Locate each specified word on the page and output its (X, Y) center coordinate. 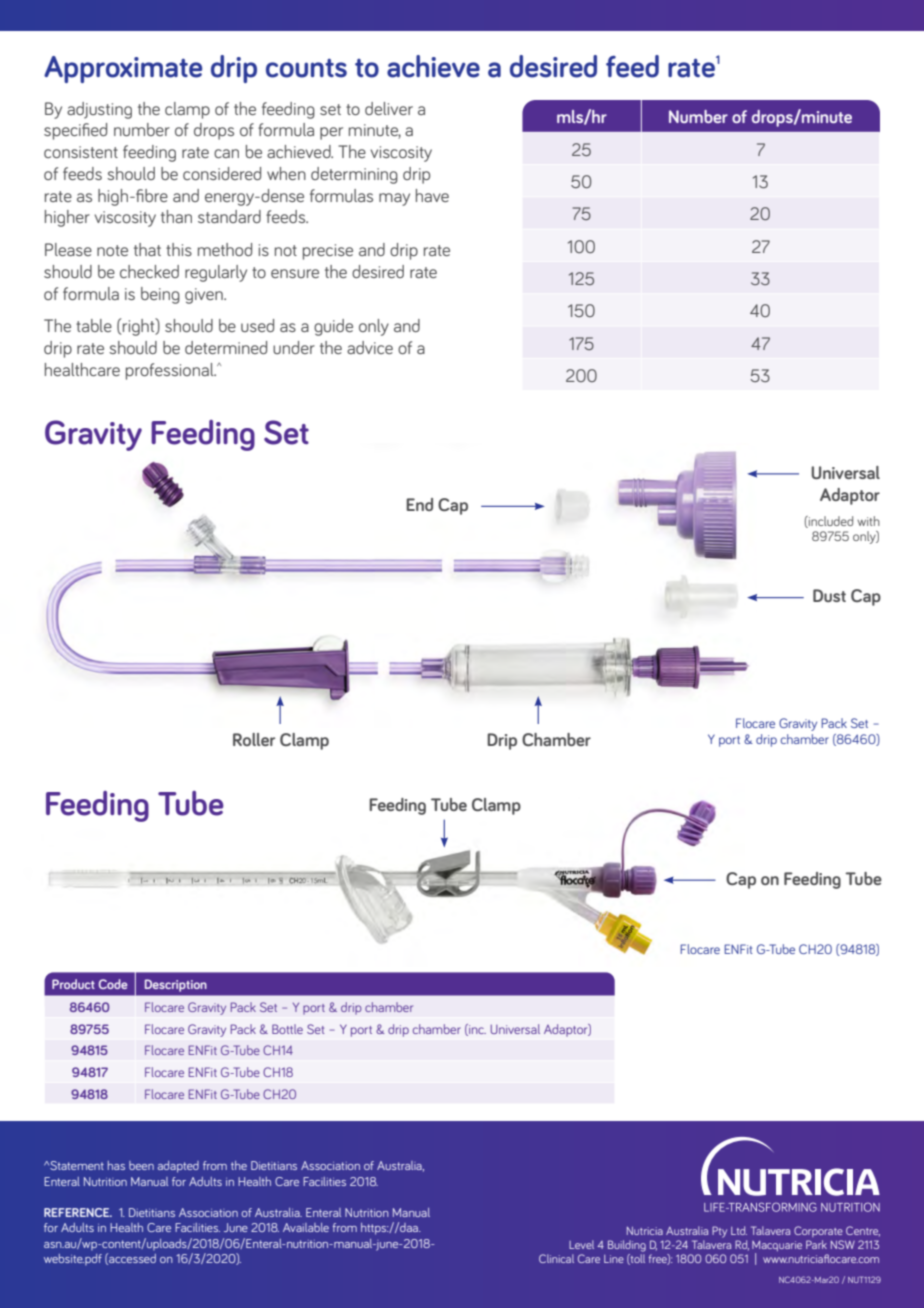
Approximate (123, 69)
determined (226, 347)
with (868, 521)
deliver (389, 108)
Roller (254, 739)
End (419, 504)
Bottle (287, 1029)
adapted (178, 1167)
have (432, 195)
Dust (829, 595)
